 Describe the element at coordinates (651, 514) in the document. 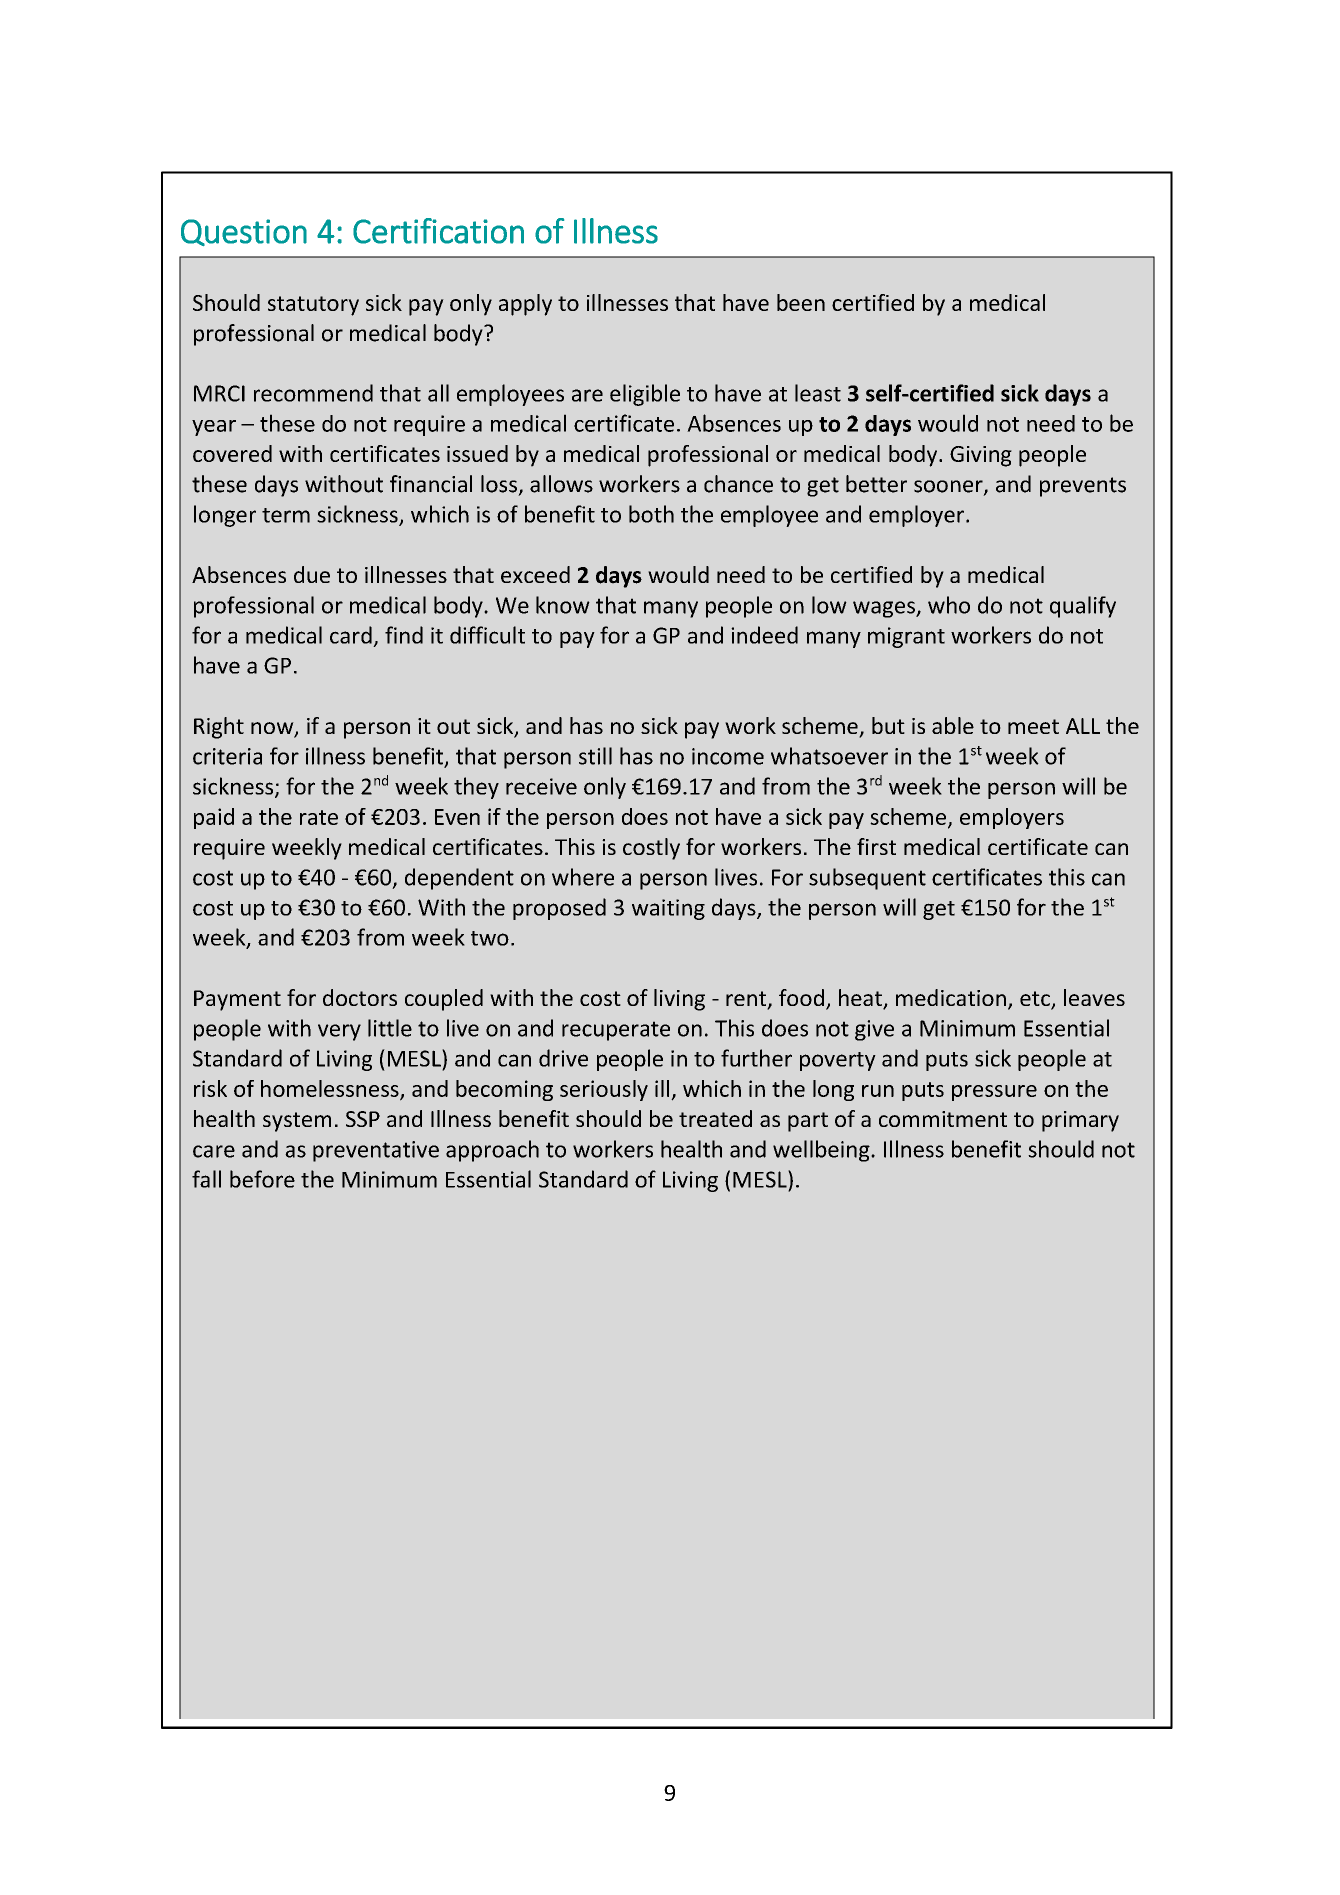

I see `both` at that location.
